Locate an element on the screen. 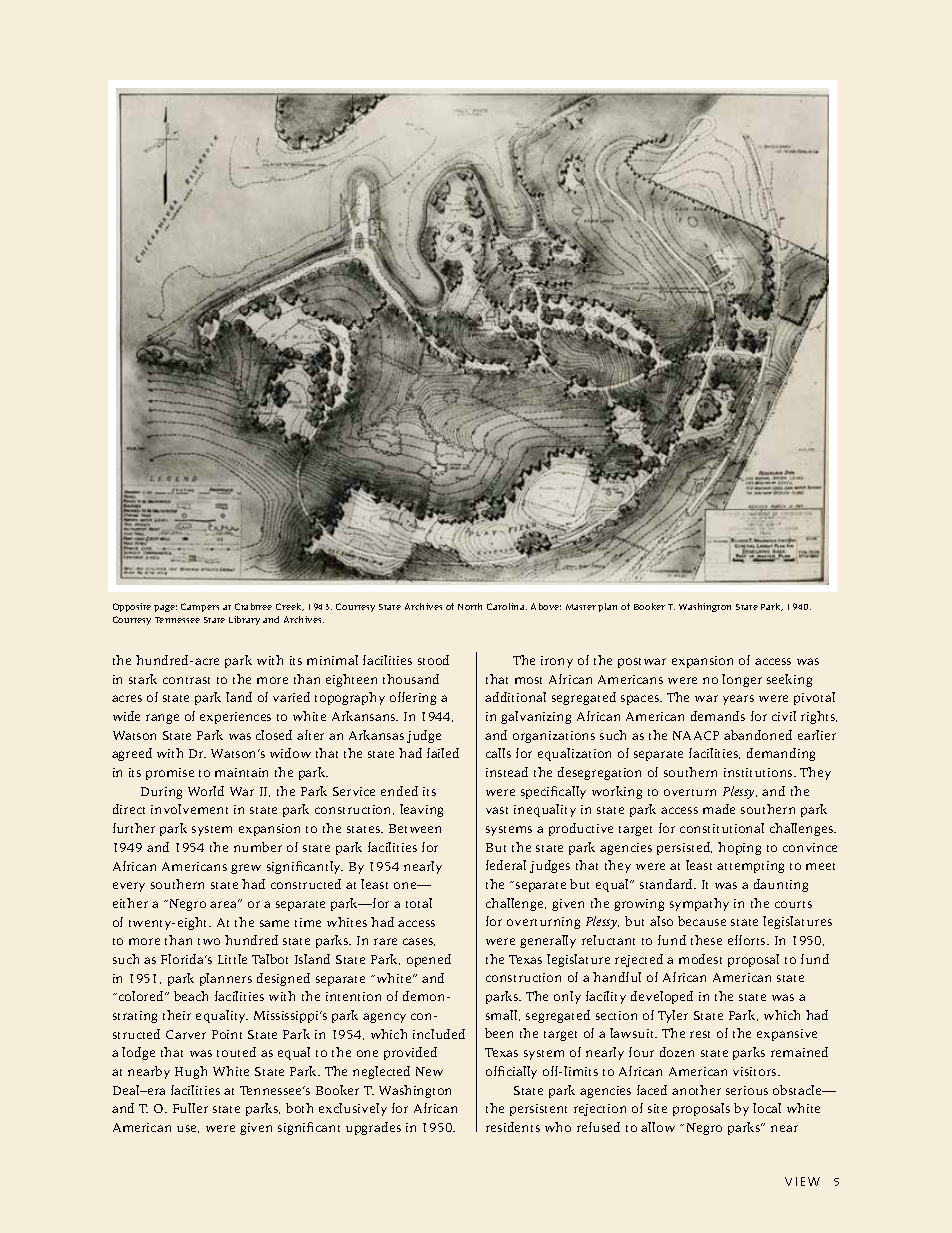  North is located at coordinates (470, 606).
